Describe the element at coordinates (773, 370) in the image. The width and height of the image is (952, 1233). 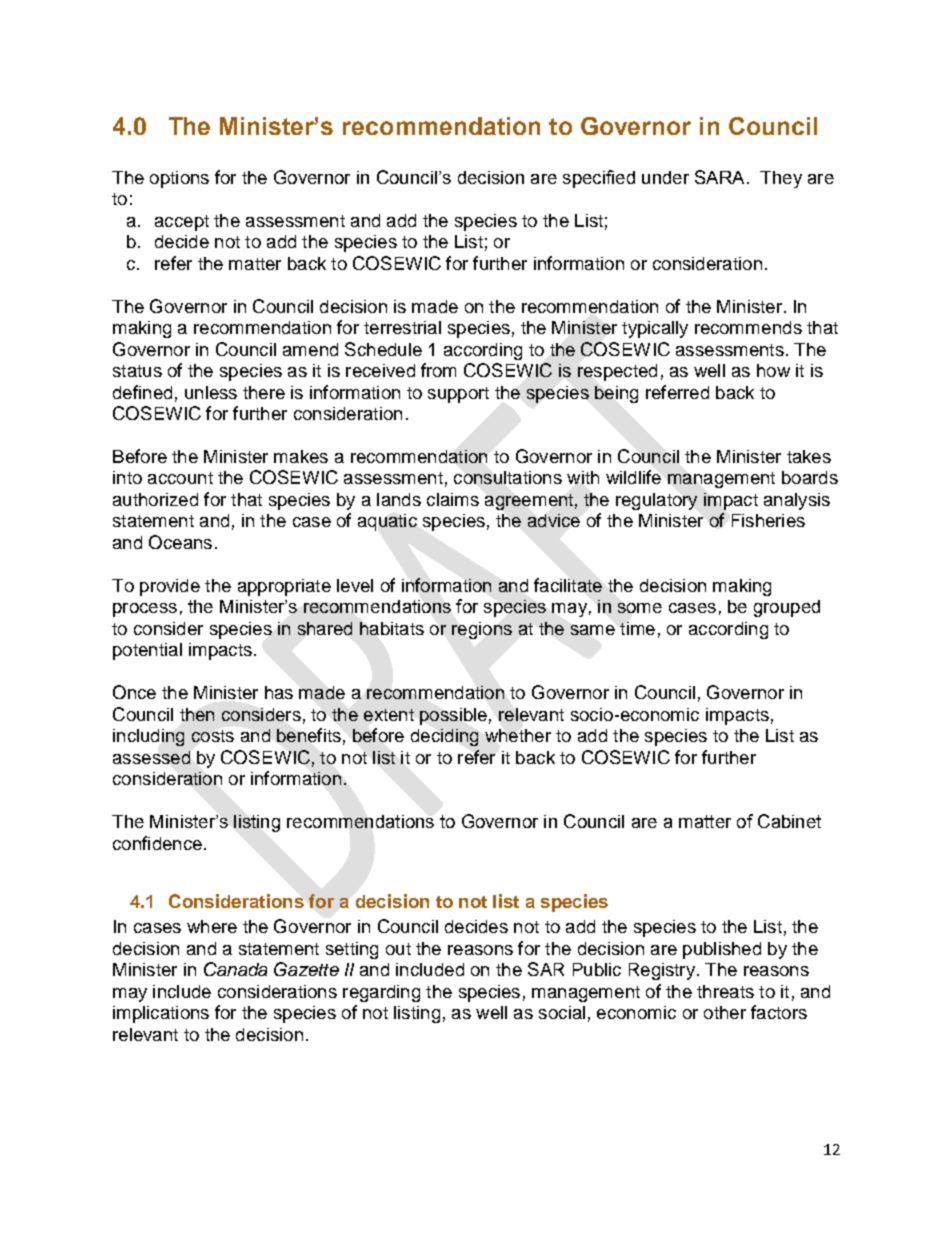
I see `how` at that location.
